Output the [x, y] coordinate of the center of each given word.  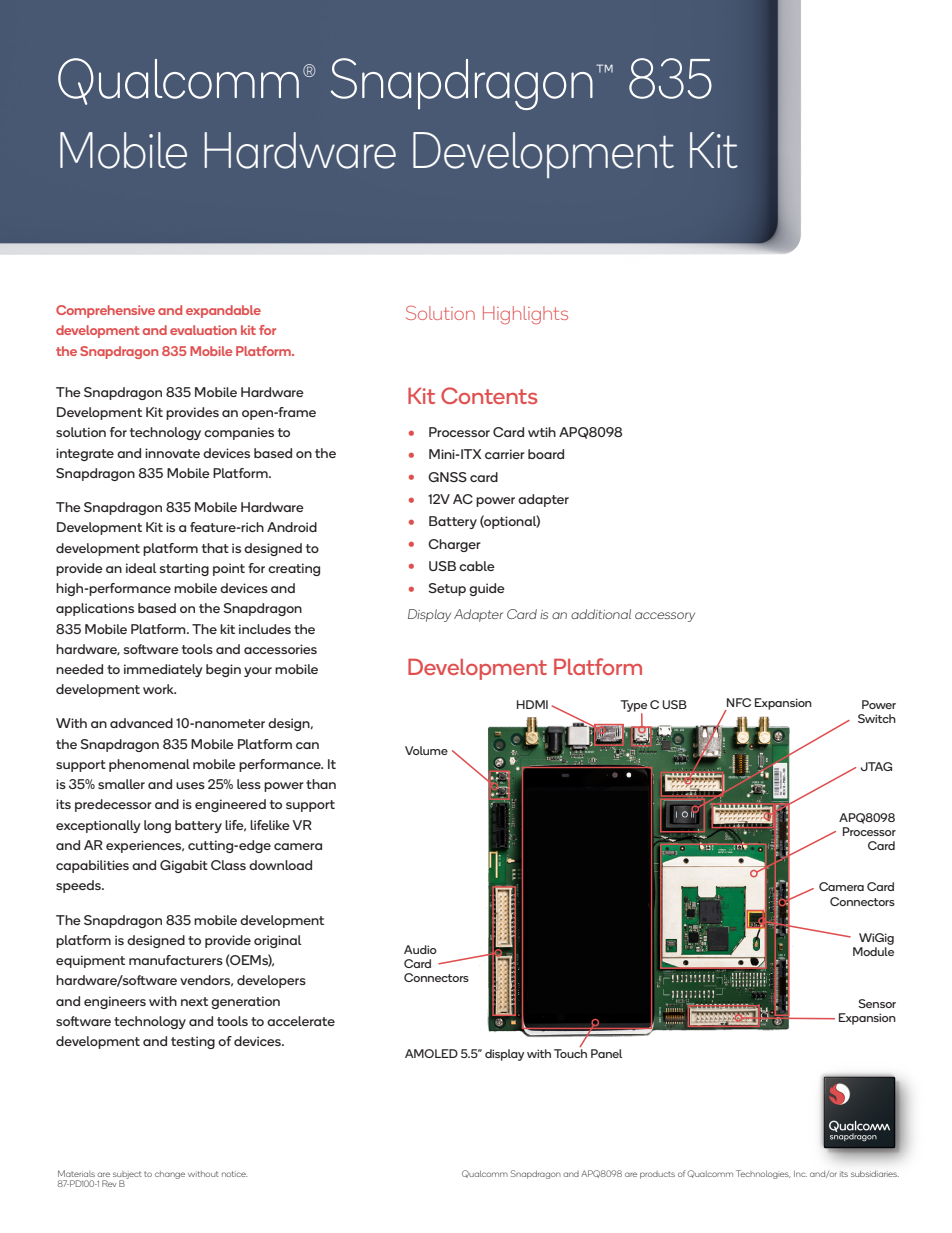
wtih [542, 432]
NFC [739, 702]
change [170, 1175]
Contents [489, 395]
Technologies [763, 1174]
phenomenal [149, 765]
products [657, 1175]
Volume [426, 750]
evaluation [203, 330]
